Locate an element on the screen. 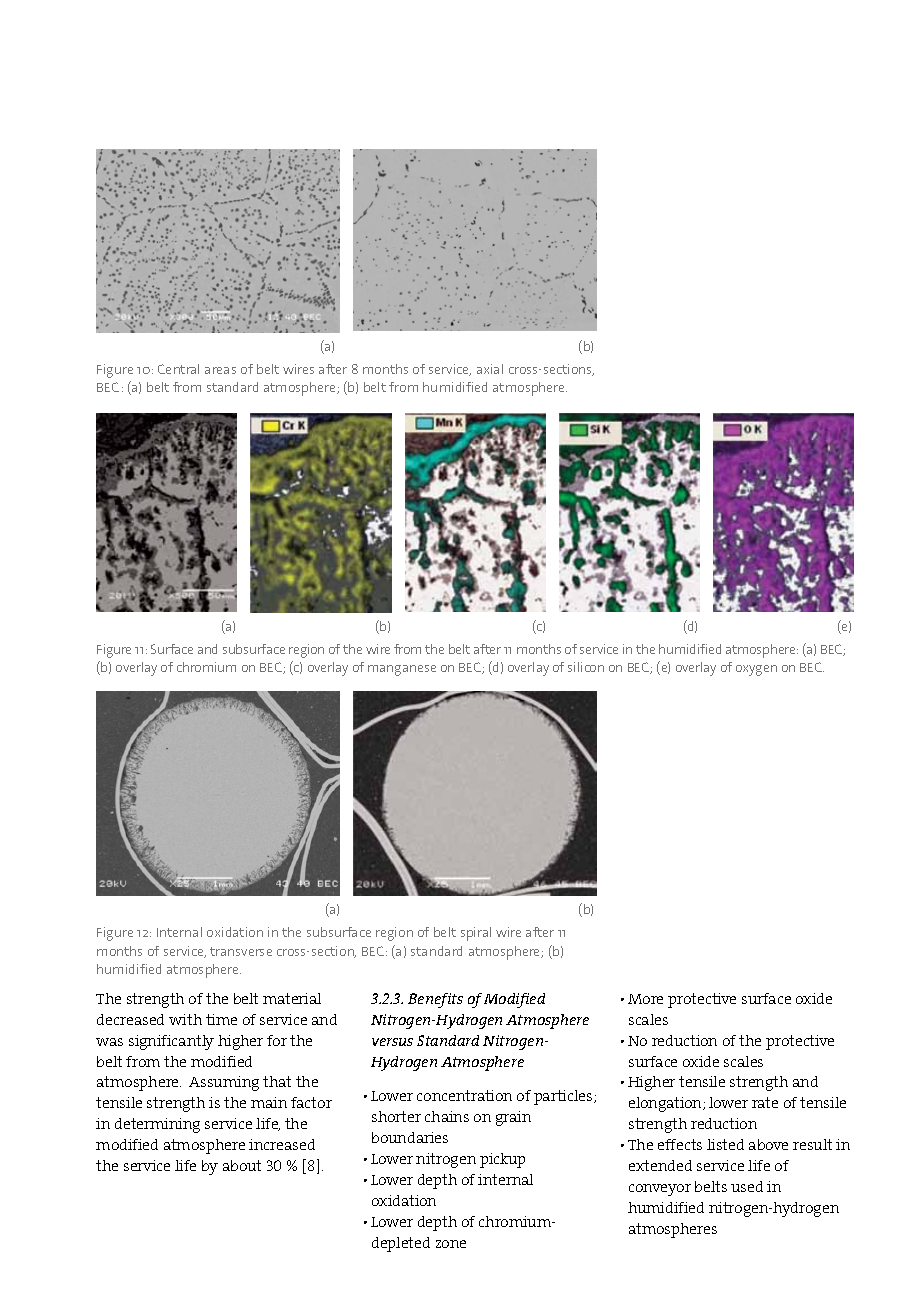 Image resolution: width=924 pixels, height=1308 pixels. Benefits is located at coordinates (435, 1000).
